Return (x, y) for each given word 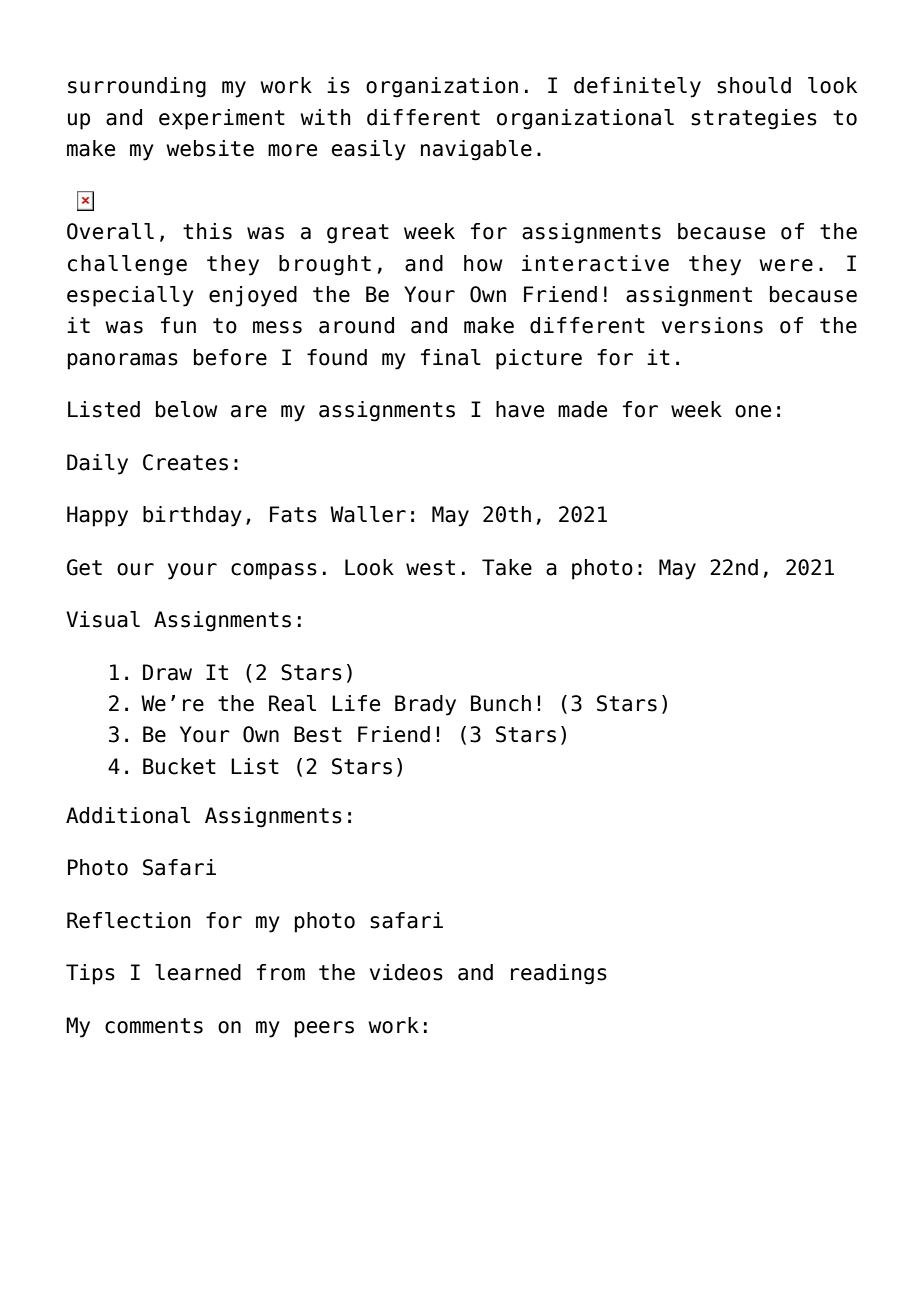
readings (559, 974)
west (430, 568)
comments (154, 1026)
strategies (754, 119)
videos (406, 972)
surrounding (137, 87)
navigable (476, 150)
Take (507, 567)
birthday (192, 516)
